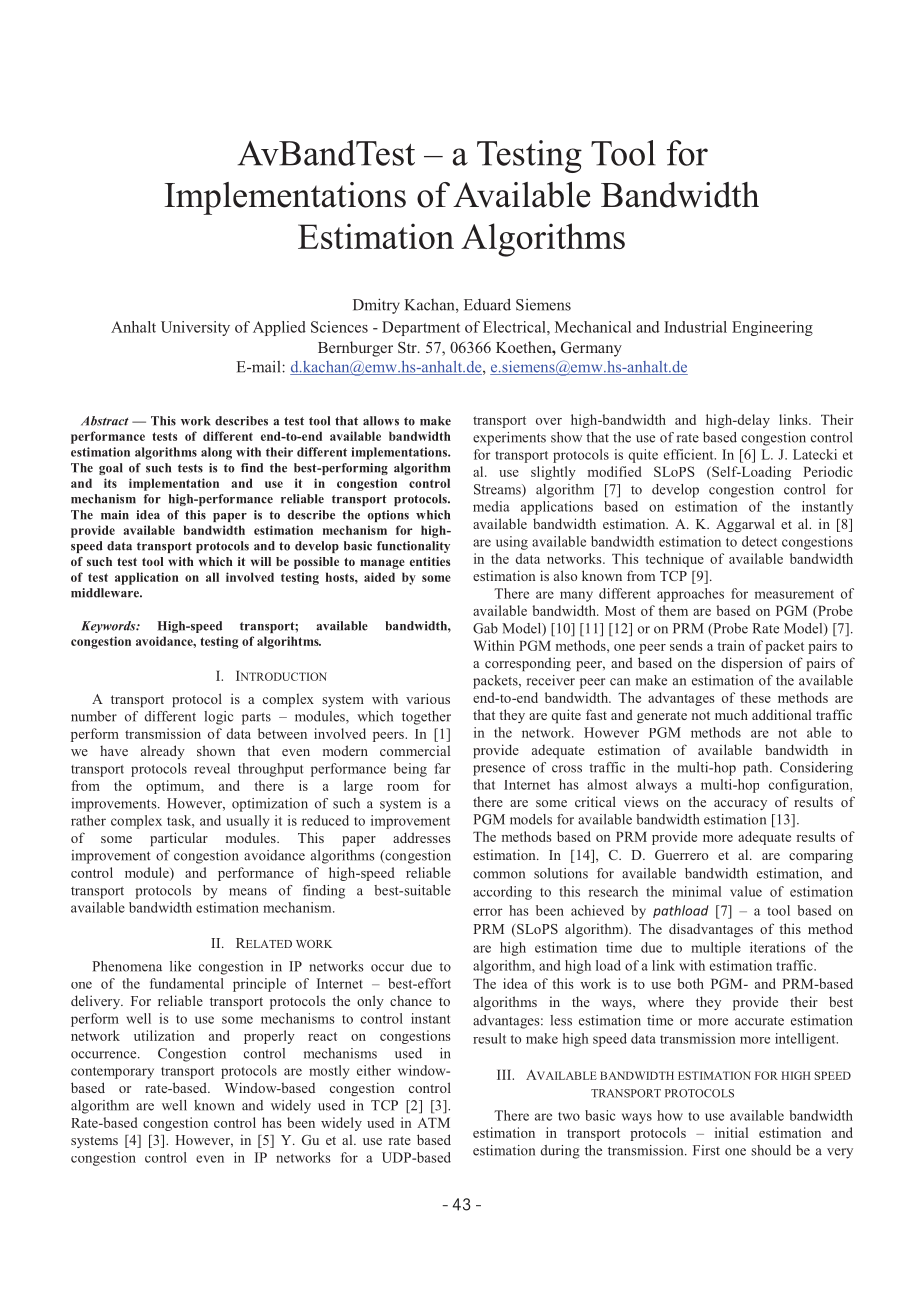  Describe the element at coordinates (179, 839) in the image. I see `particular` at that location.
